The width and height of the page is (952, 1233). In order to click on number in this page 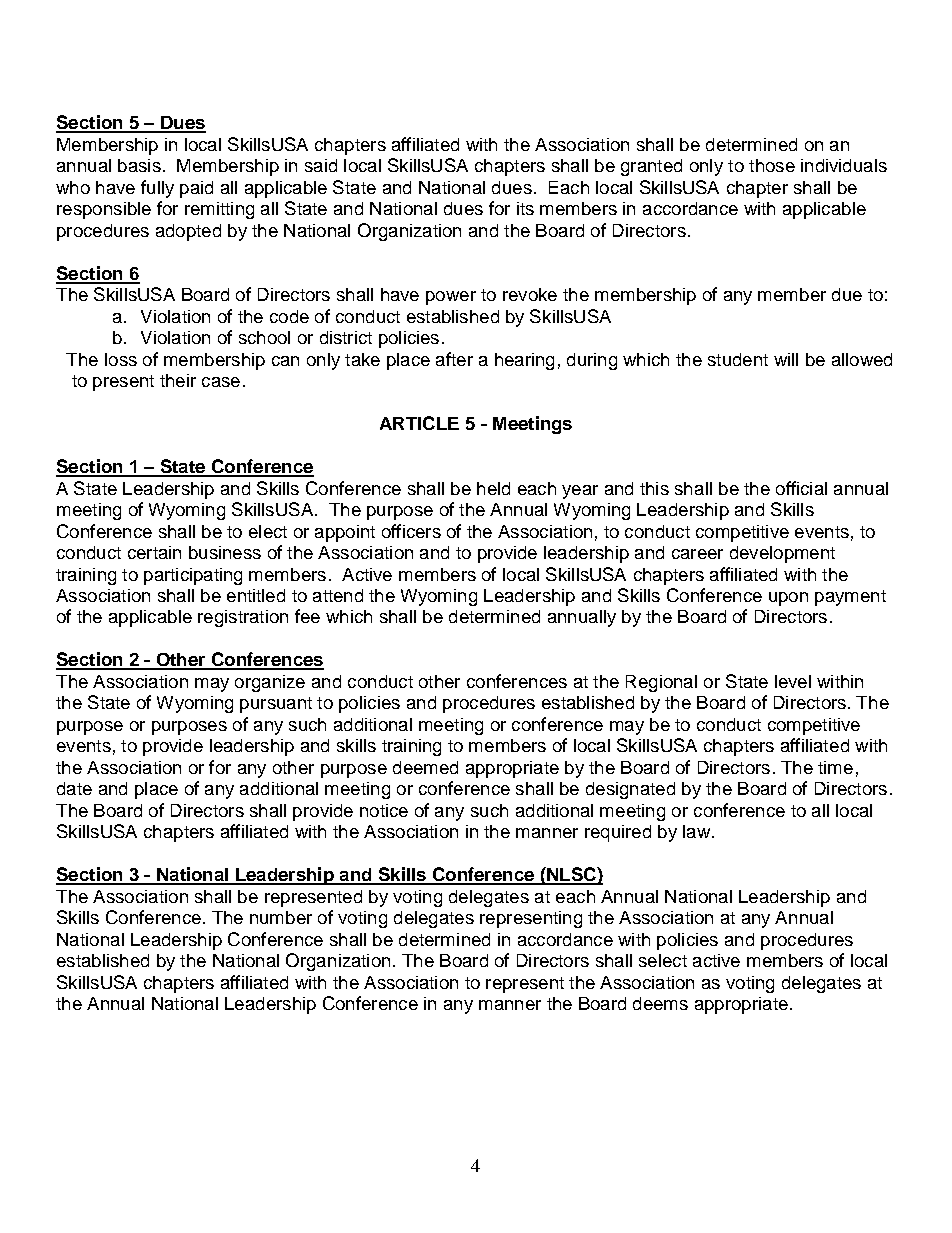, I will do `click(281, 917)`.
